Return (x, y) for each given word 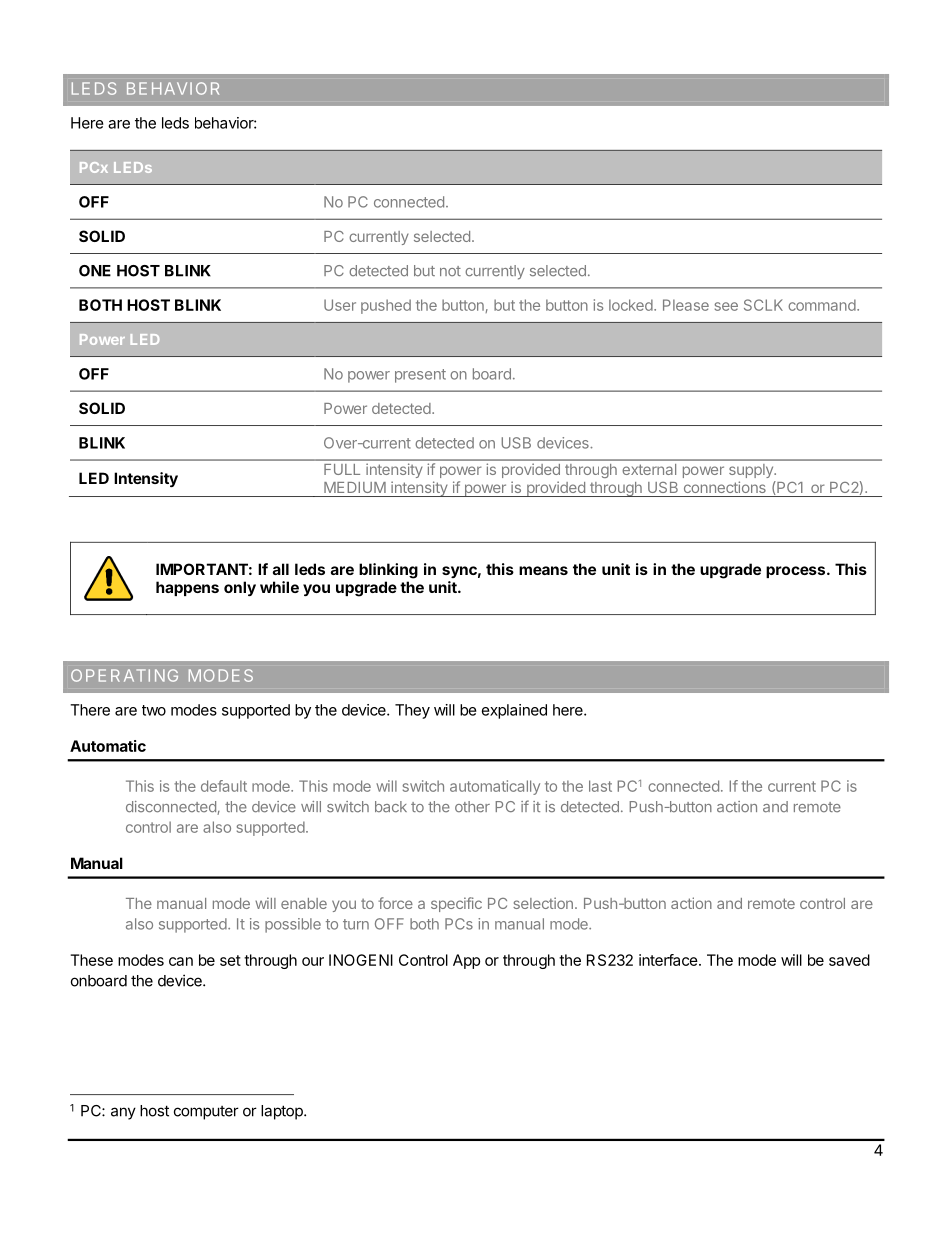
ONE (95, 271)
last (600, 786)
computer (206, 1113)
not (450, 271)
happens (187, 588)
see (726, 306)
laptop (283, 1112)
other (472, 807)
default (224, 786)
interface (669, 960)
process (795, 572)
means (543, 570)
